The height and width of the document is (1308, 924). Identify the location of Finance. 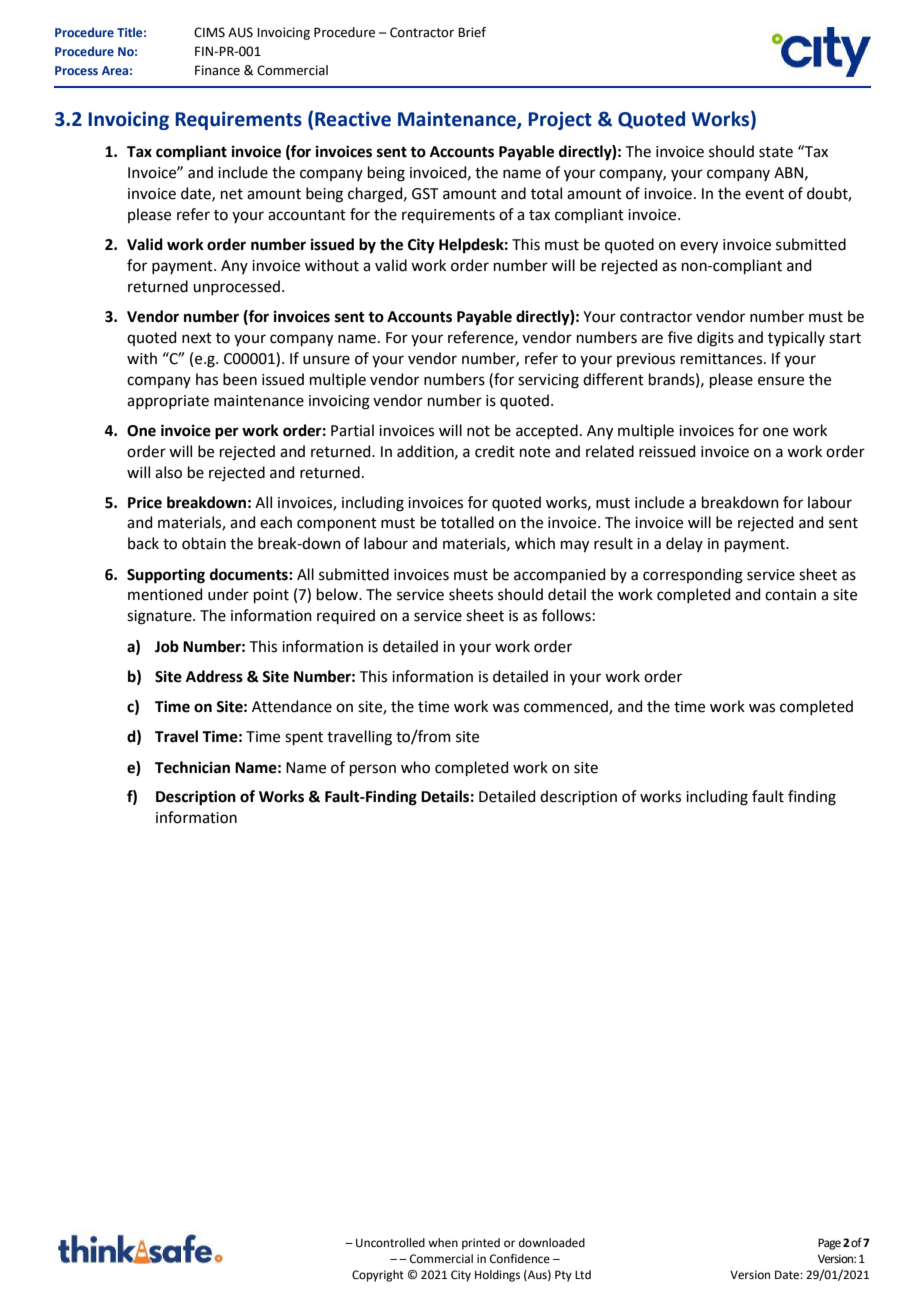
(217, 70).
